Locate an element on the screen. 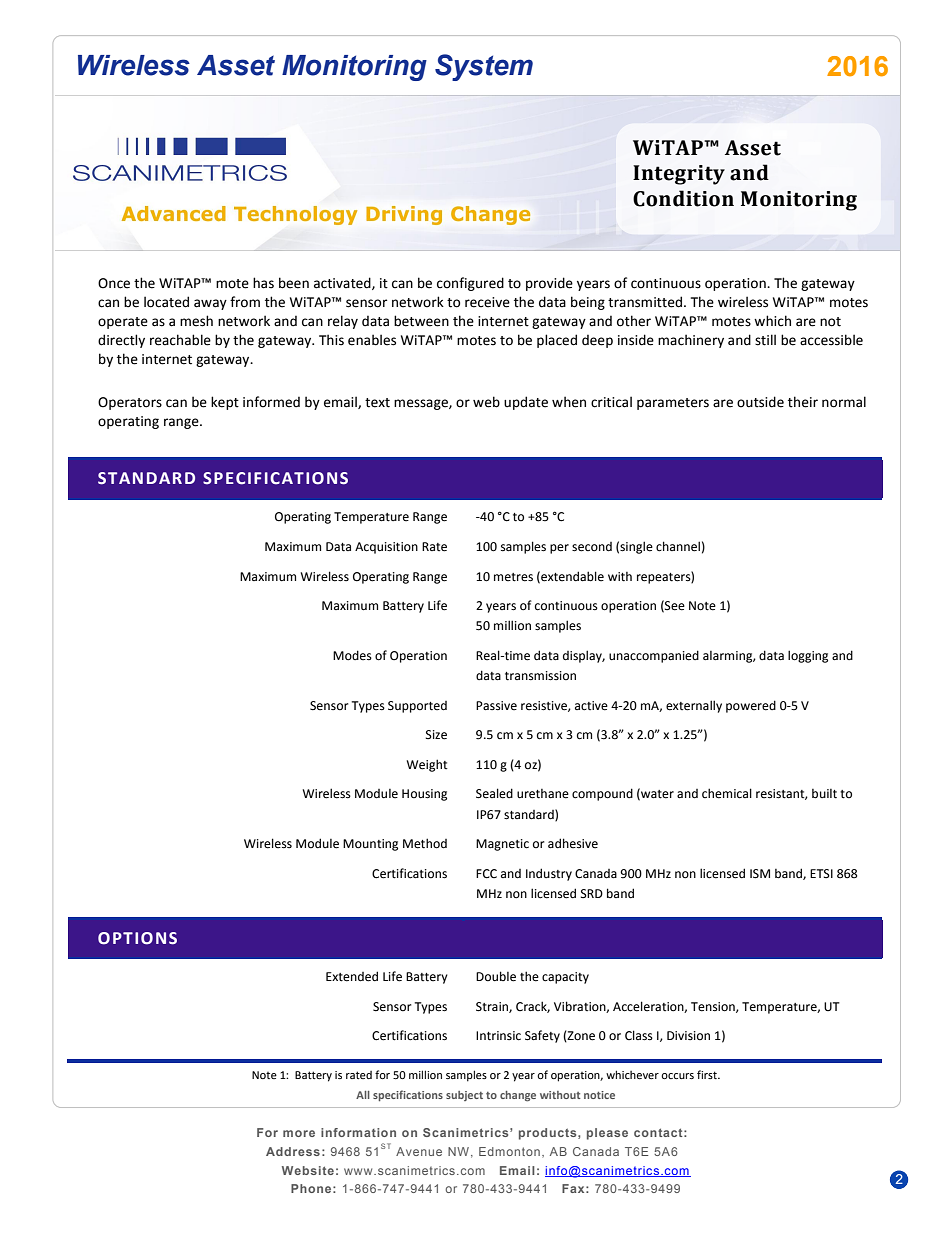 This screenshot has height=1233, width=952. occurs is located at coordinates (677, 1076).
